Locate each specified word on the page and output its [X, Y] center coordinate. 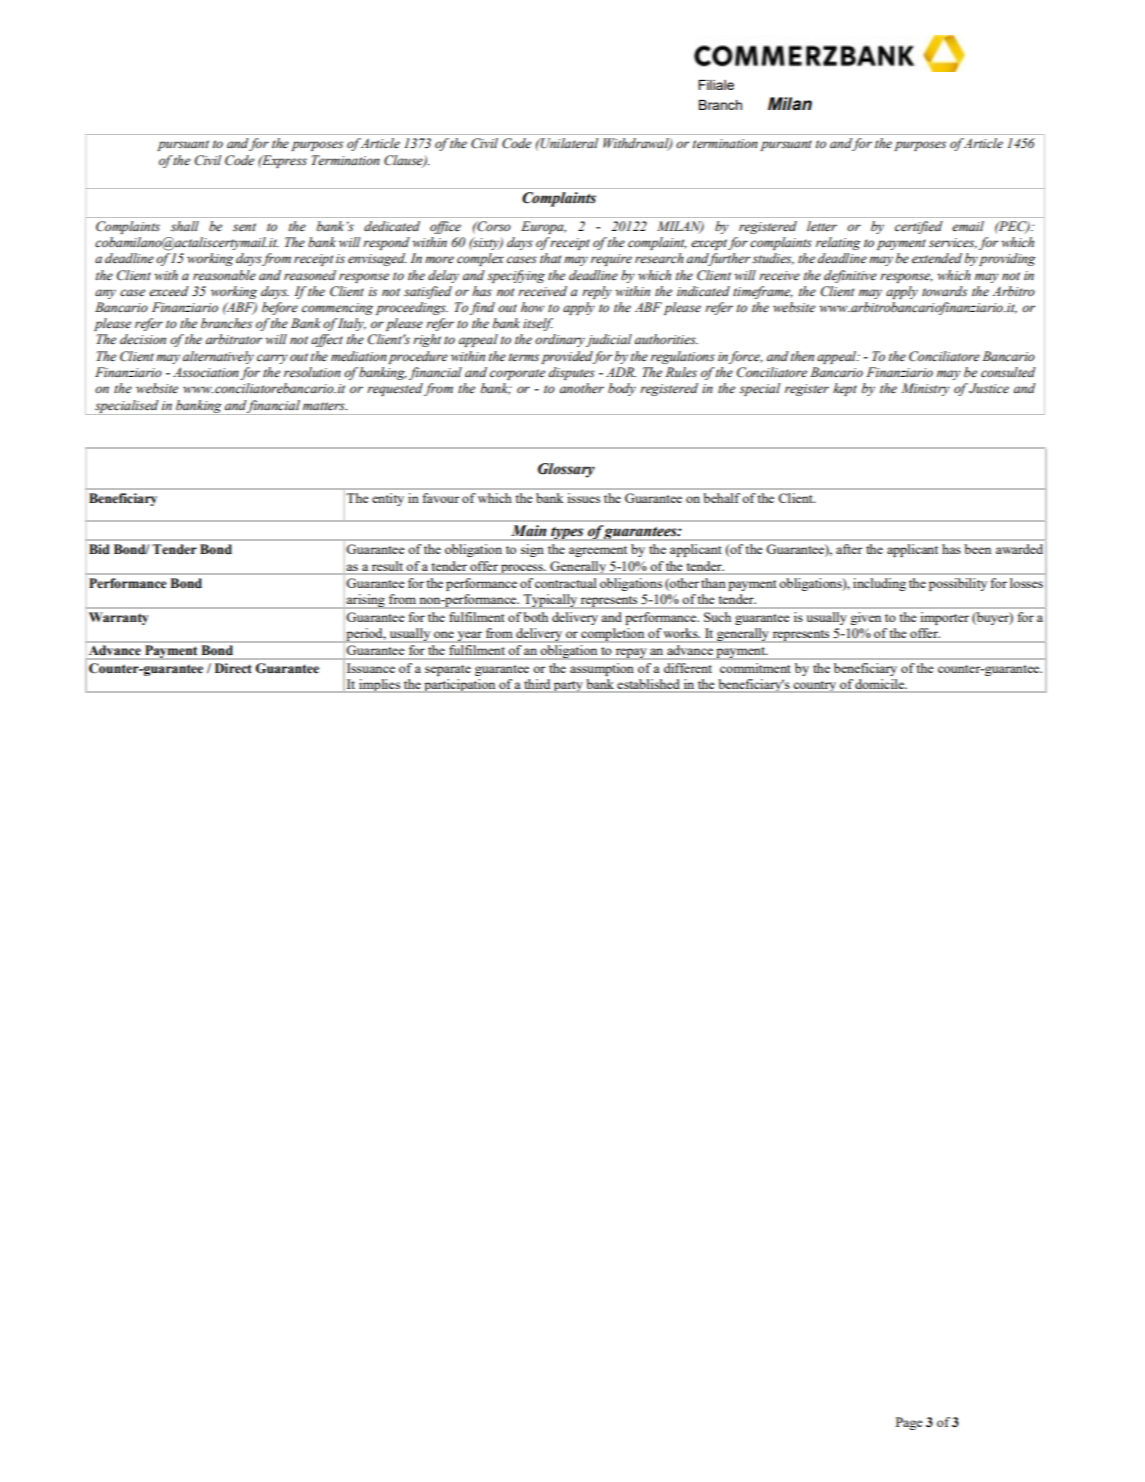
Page [909, 1423]
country [815, 687]
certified [919, 227]
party [568, 687]
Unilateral [568, 143]
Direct [233, 668]
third [537, 685]
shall [185, 226]
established [648, 685]
